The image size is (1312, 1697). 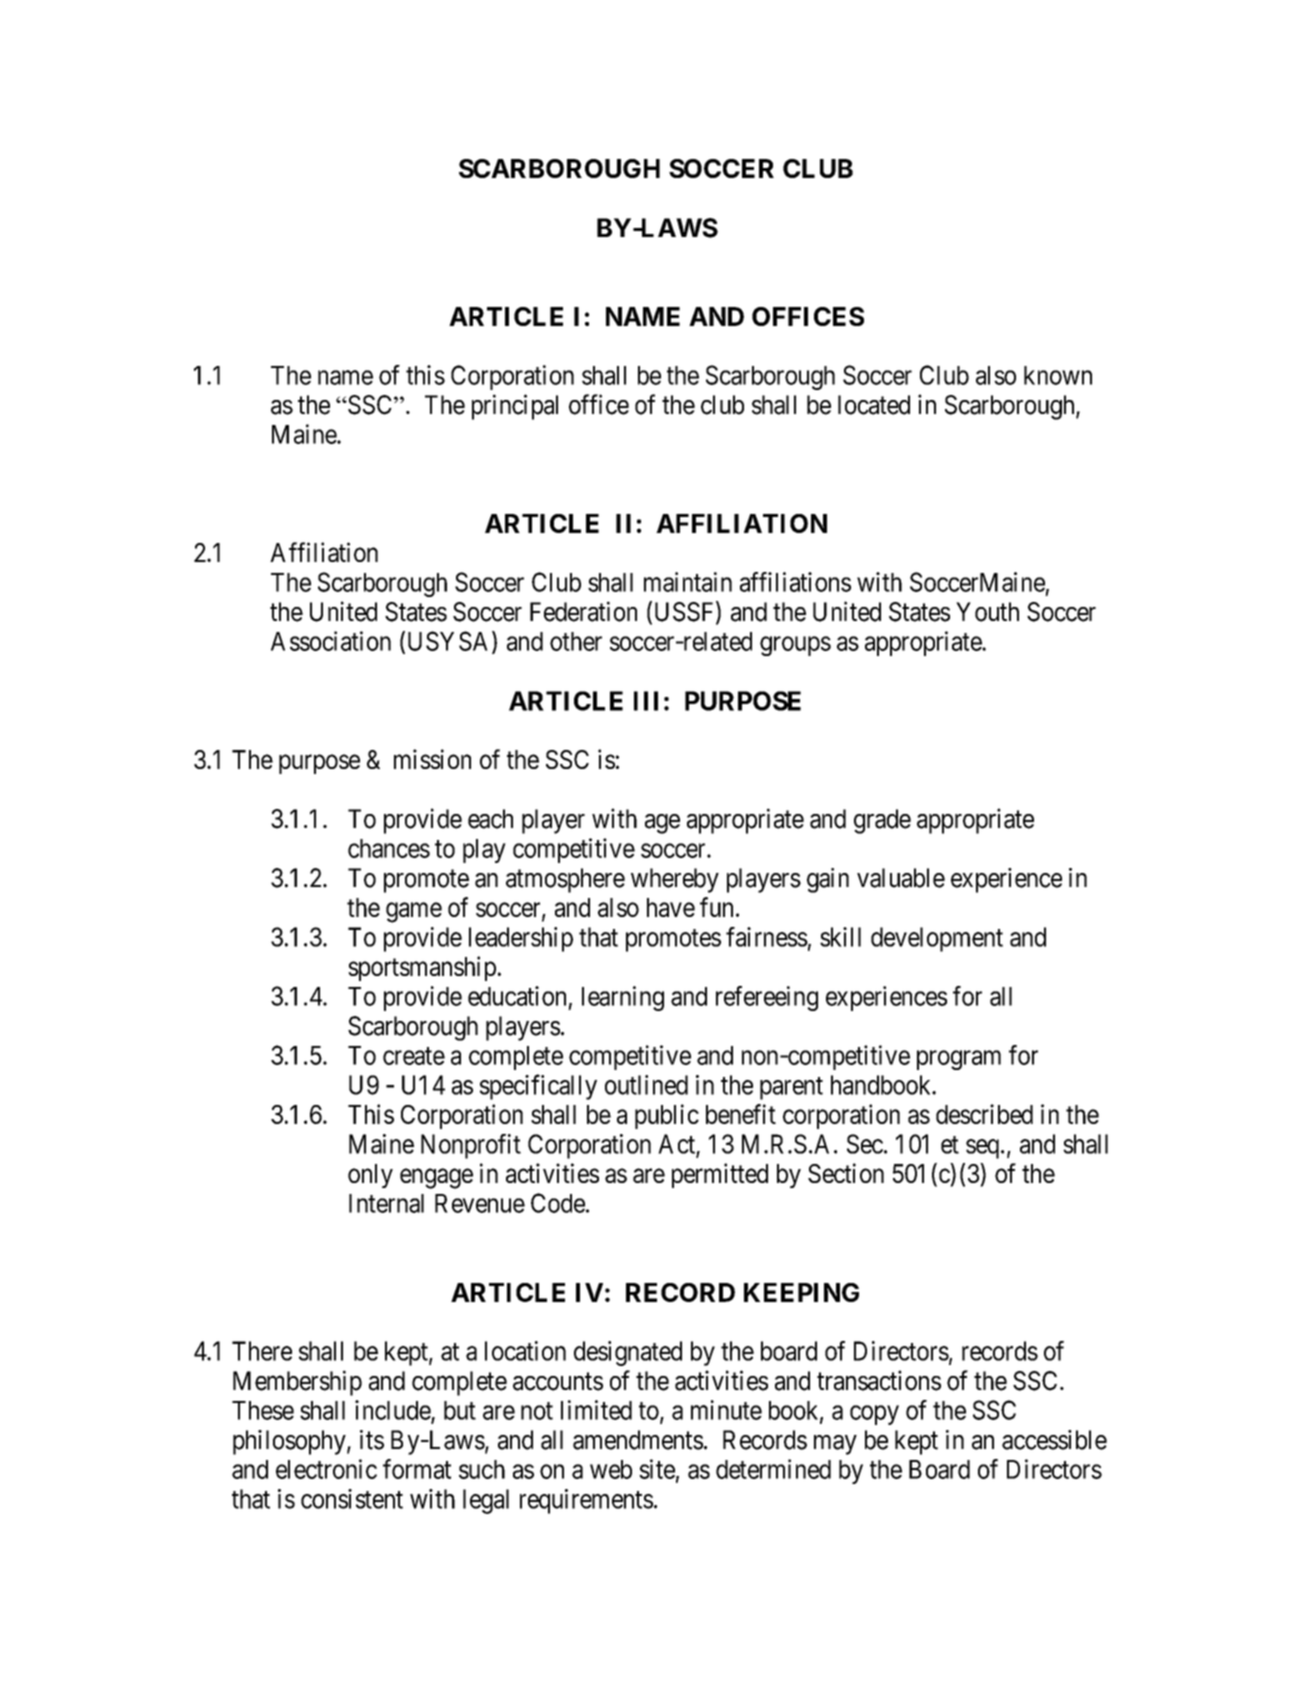 I want to click on development, so click(x=937, y=939).
